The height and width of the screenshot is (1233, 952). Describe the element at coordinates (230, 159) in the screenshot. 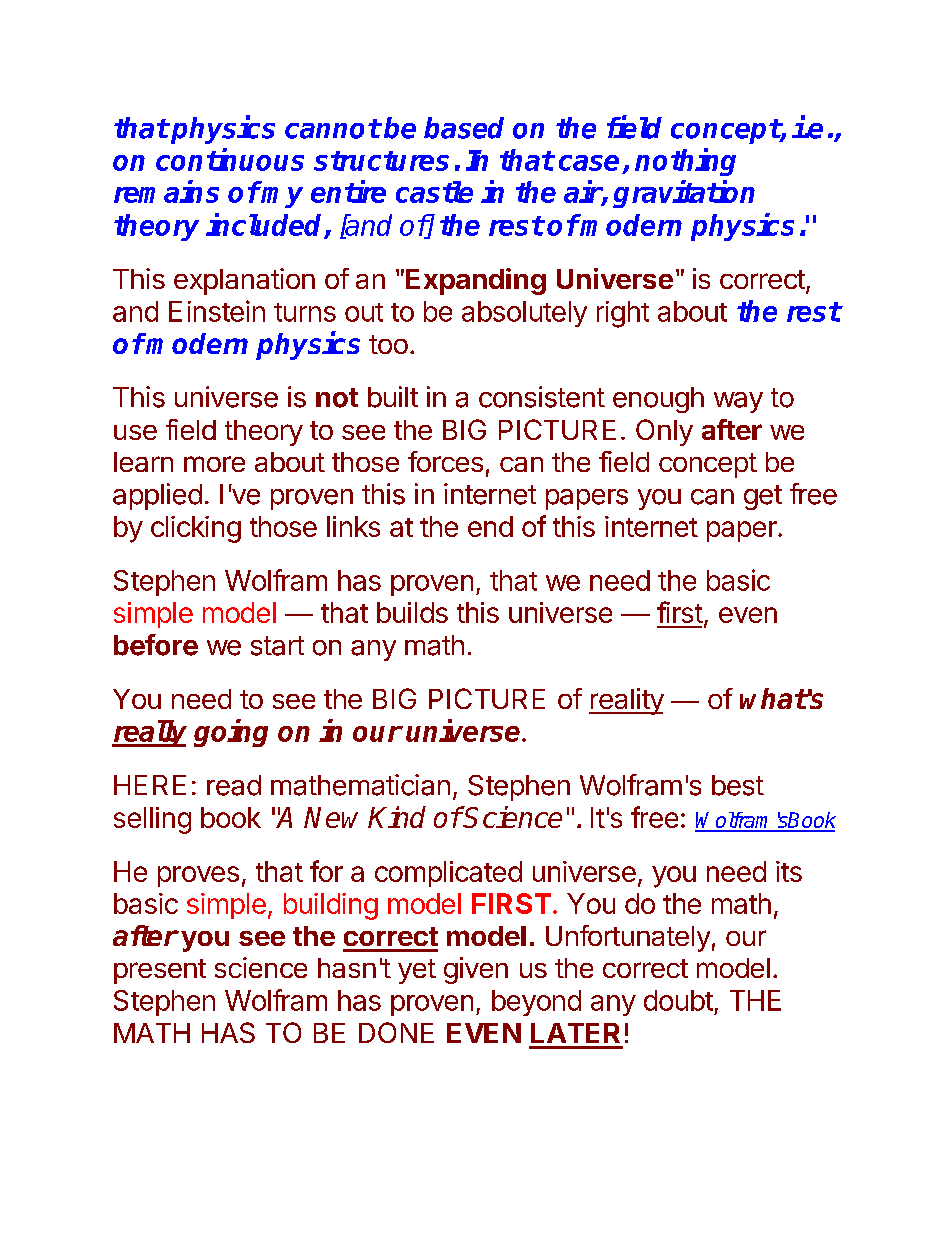

I see `continuous` at that location.
